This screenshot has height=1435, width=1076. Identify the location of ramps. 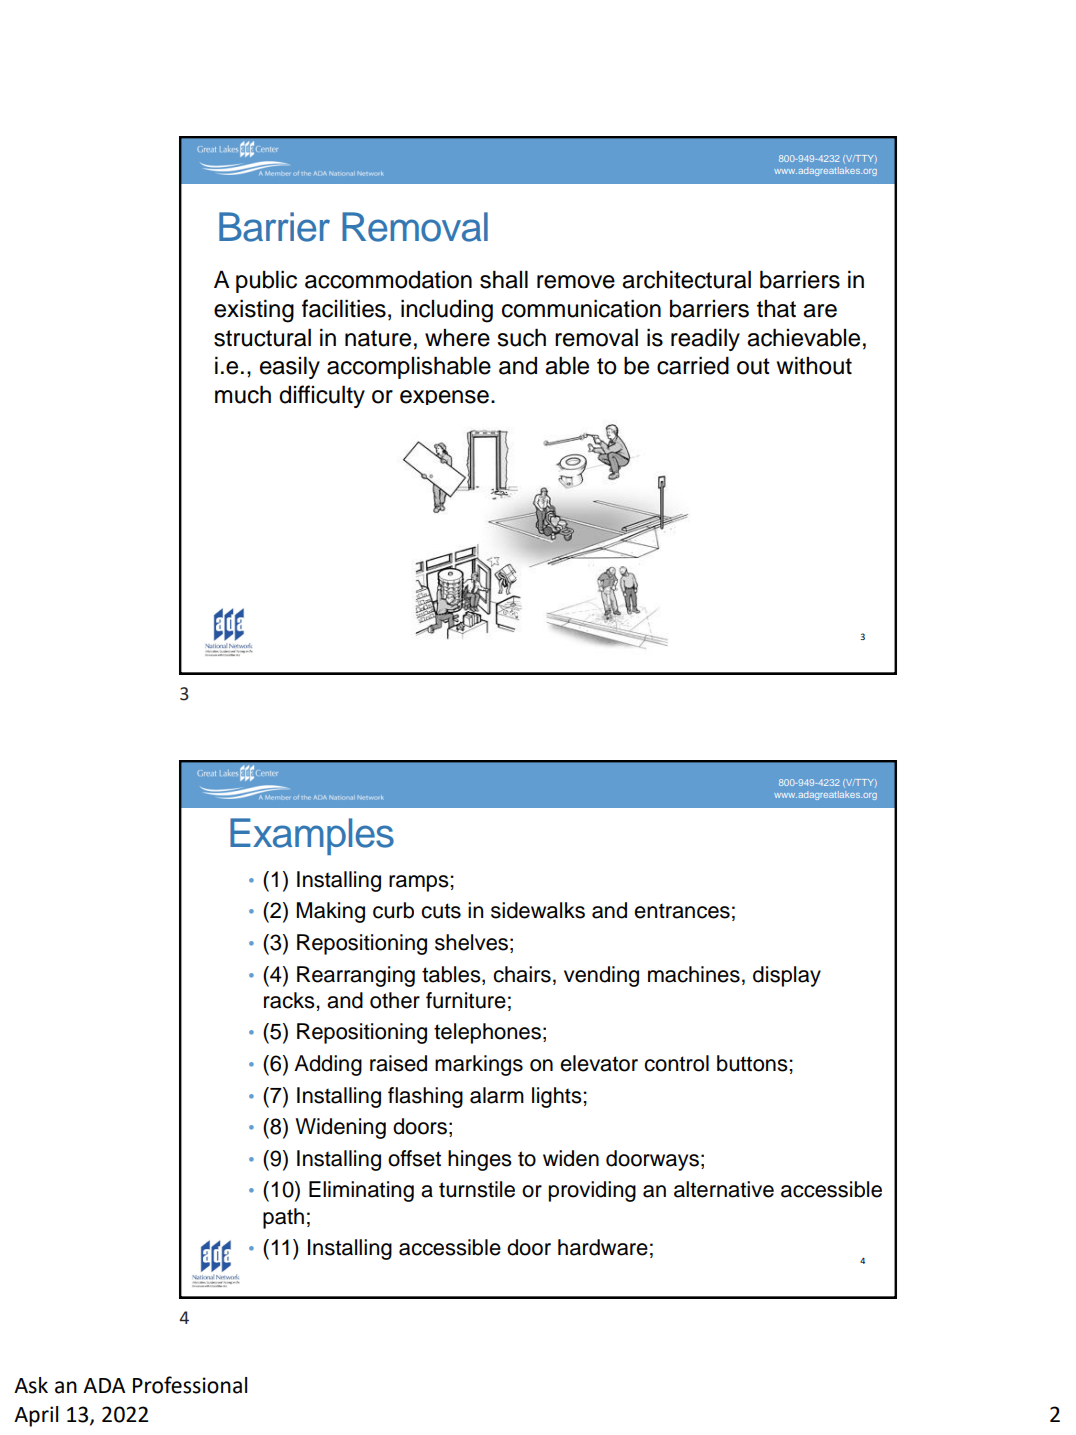
(420, 883).
